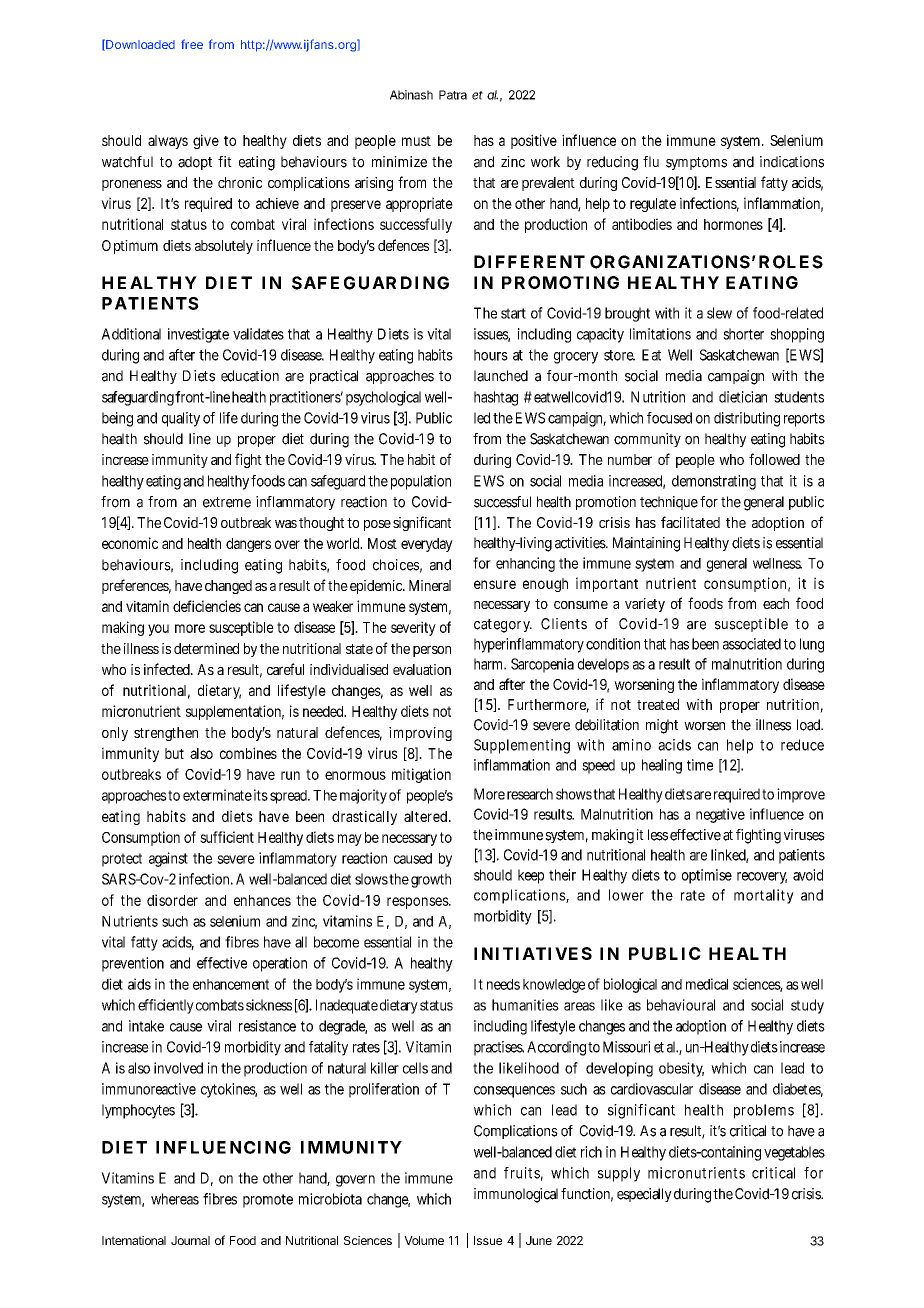 The image size is (924, 1308). Describe the element at coordinates (743, 334) in the screenshot. I see `shorter` at that location.
